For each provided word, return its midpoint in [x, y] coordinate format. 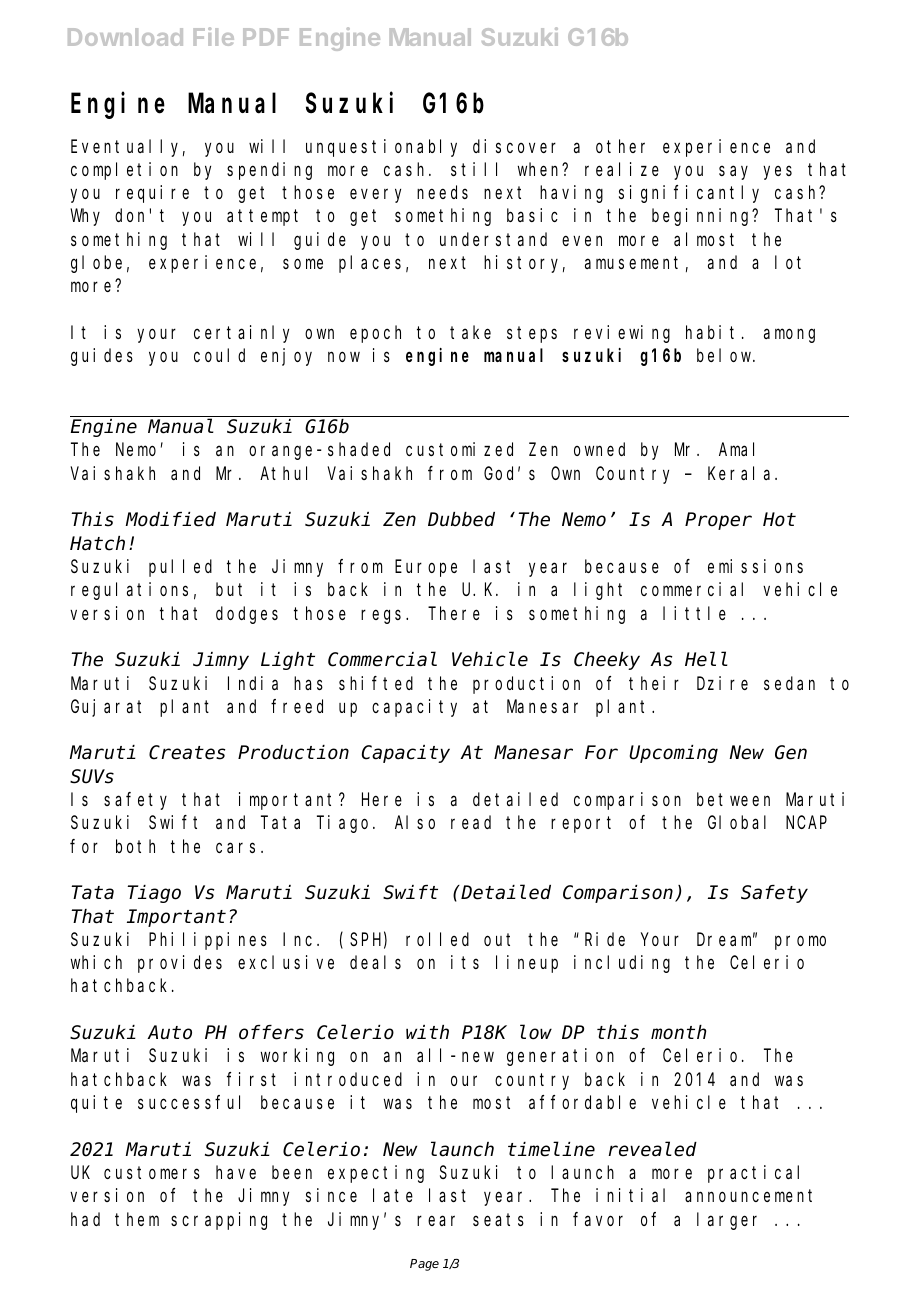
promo [800, 943]
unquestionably [381, 148]
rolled [437, 939]
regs [384, 616]
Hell [706, 660]
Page [424, 1265]
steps [532, 335]
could [219, 355]
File [214, 36]
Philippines [208, 941]
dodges [247, 615]
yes [777, 173]
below [725, 355]
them [137, 1219]
